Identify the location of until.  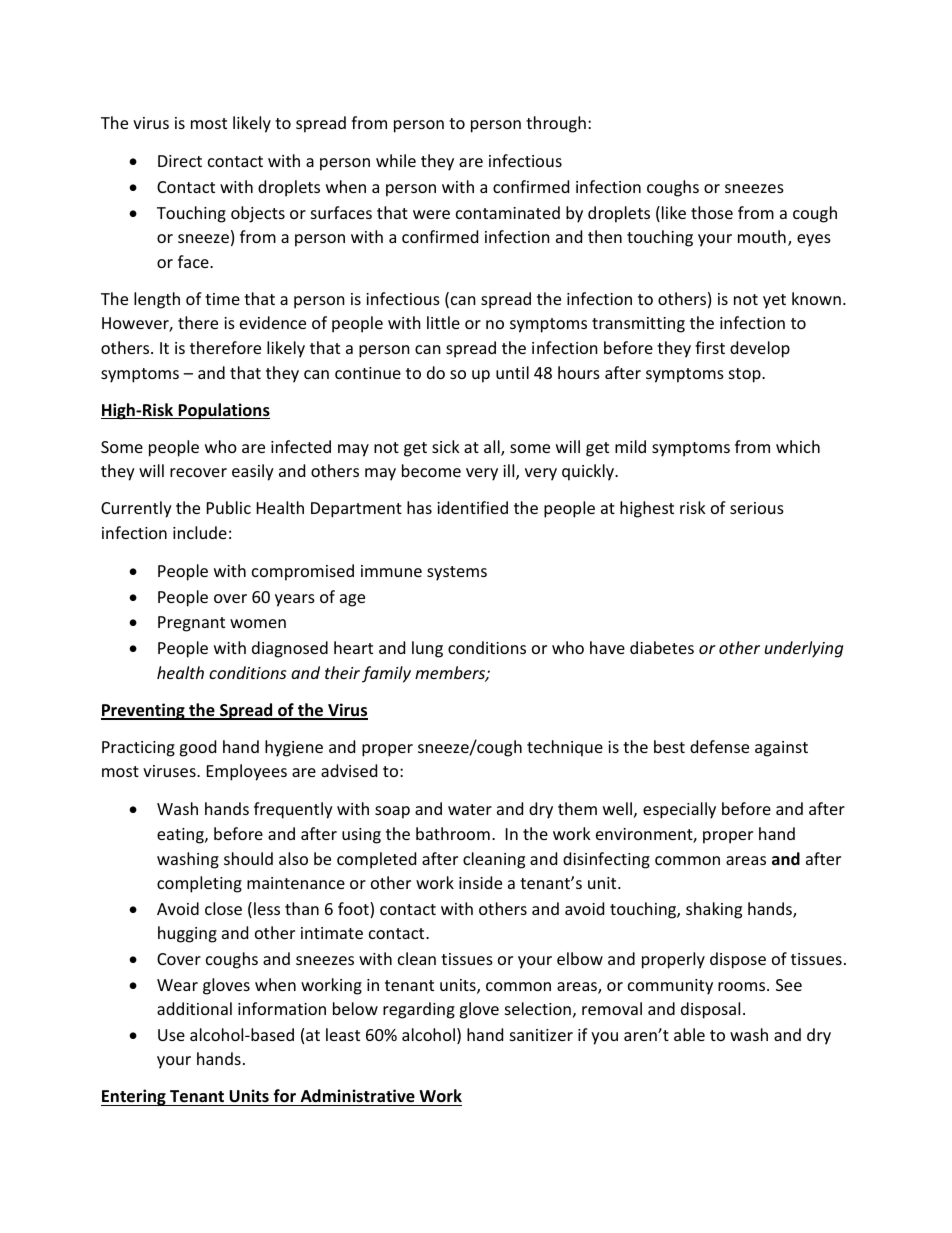
(512, 372).
